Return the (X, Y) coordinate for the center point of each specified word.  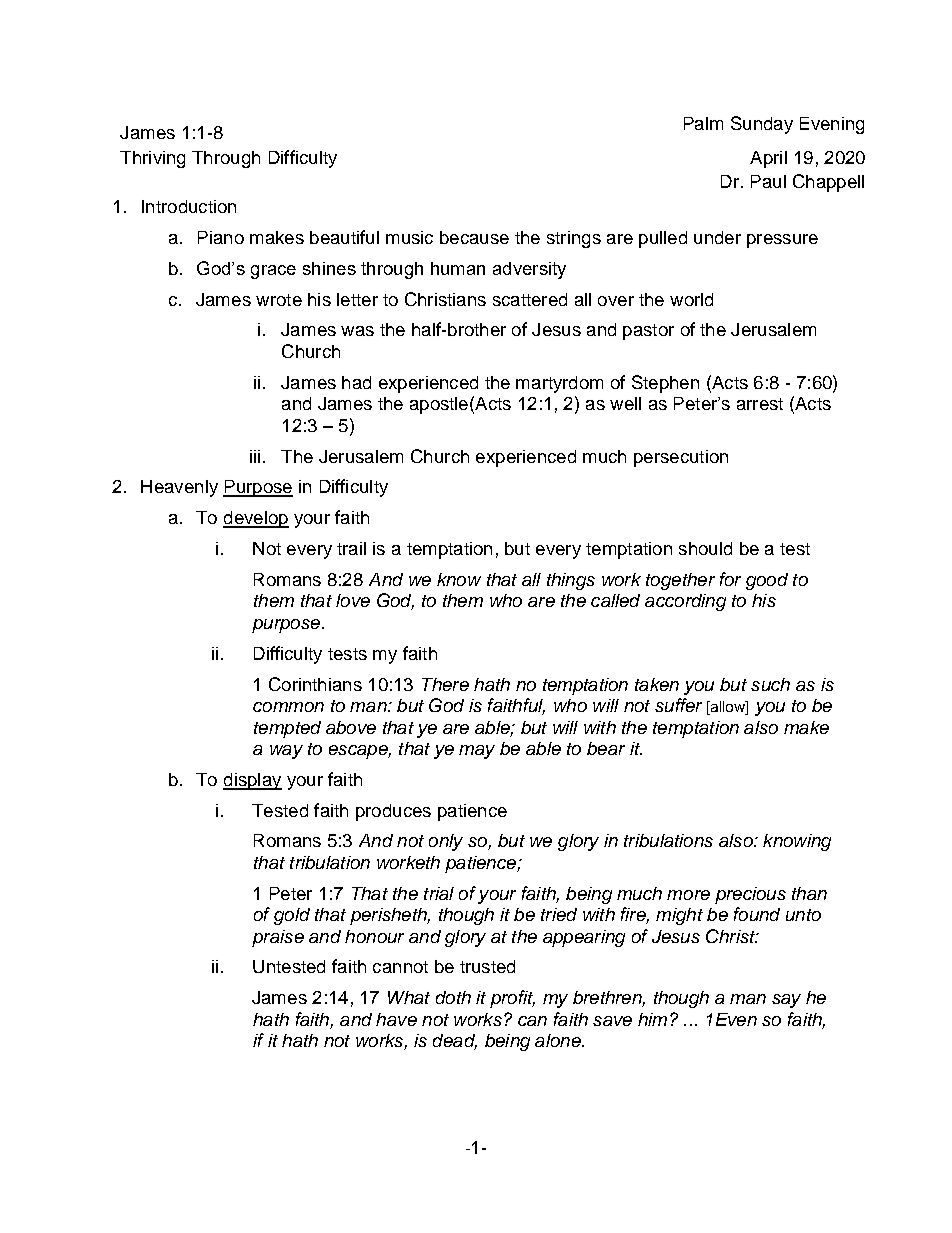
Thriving (152, 159)
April (768, 159)
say (786, 1001)
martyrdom (559, 384)
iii (255, 456)
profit (512, 999)
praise (278, 938)
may (477, 752)
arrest (760, 404)
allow (727, 708)
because (474, 237)
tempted (287, 729)
